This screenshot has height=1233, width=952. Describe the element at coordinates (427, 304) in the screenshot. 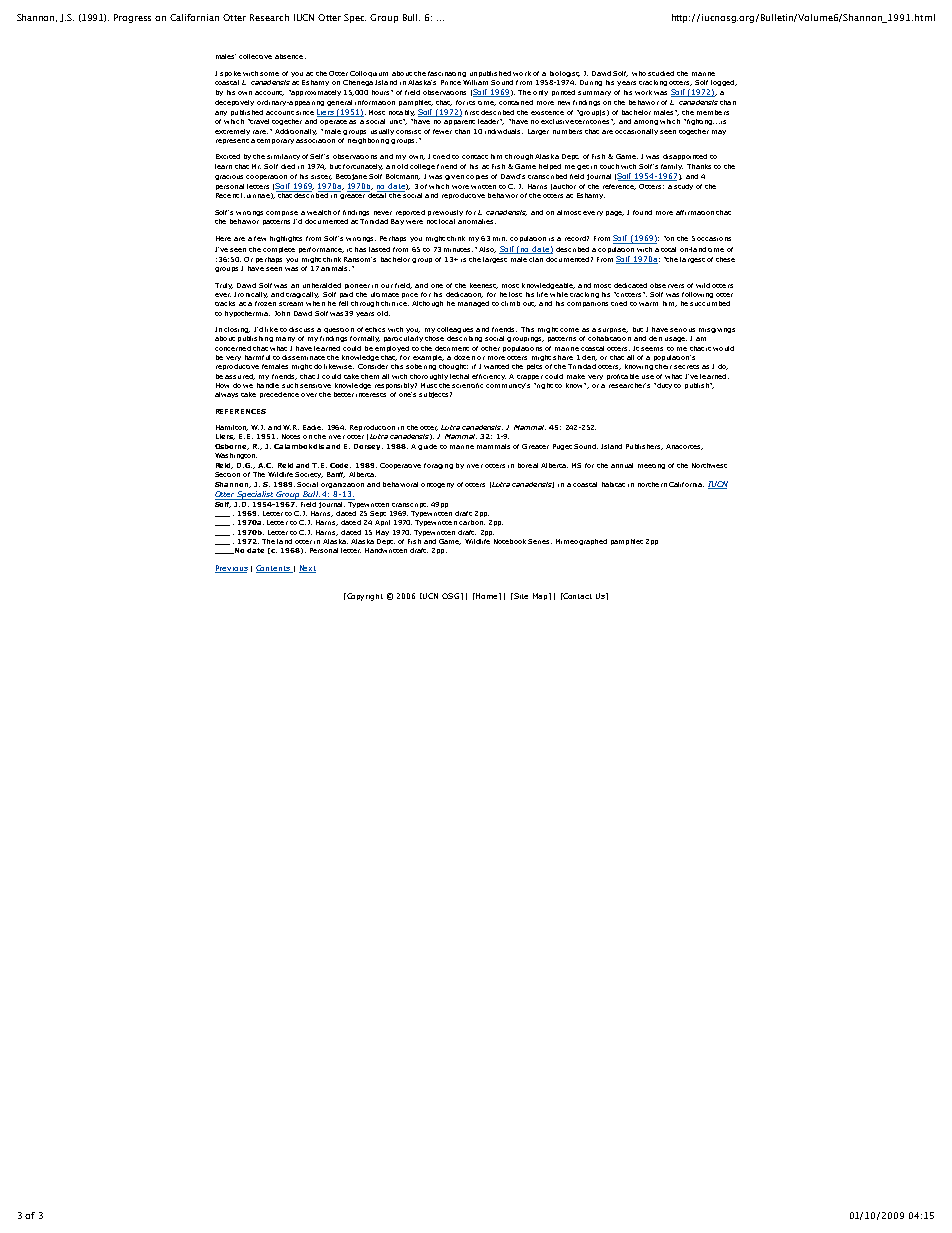

I see `Although` at that location.
